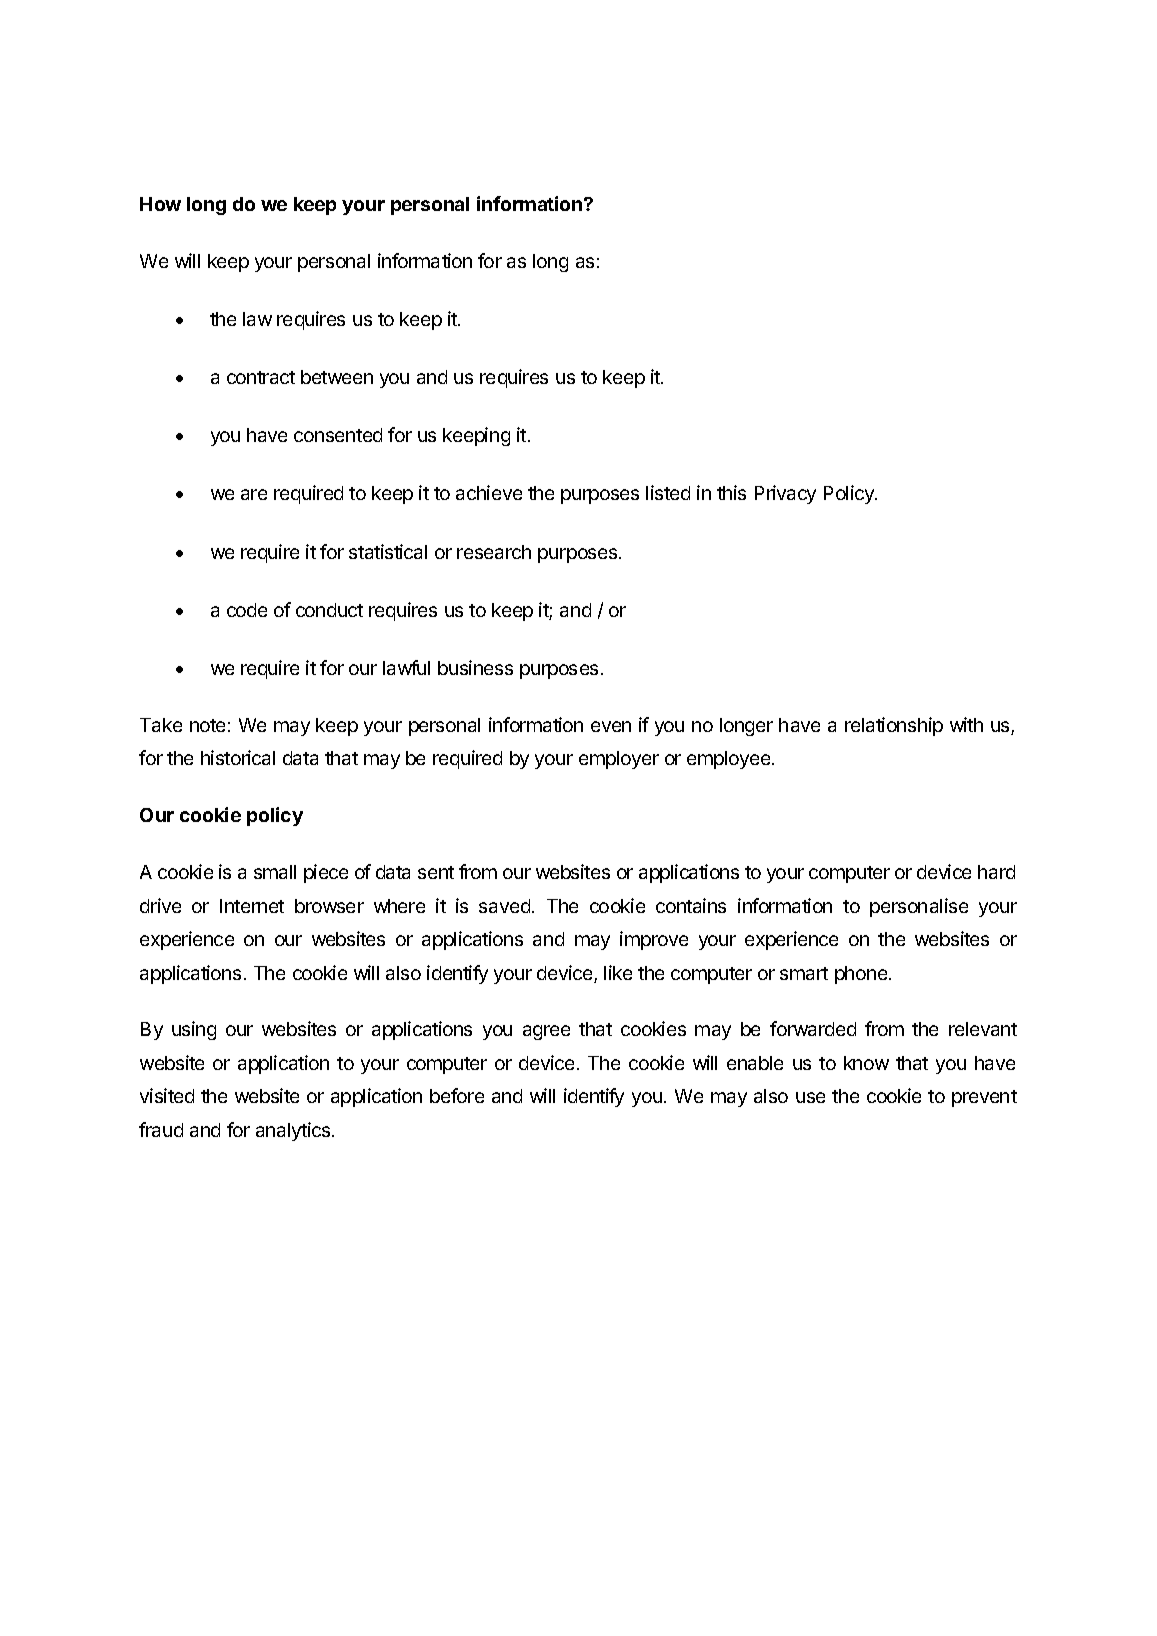  What do you see at coordinates (238, 757) in the image?
I see `historical` at bounding box center [238, 757].
